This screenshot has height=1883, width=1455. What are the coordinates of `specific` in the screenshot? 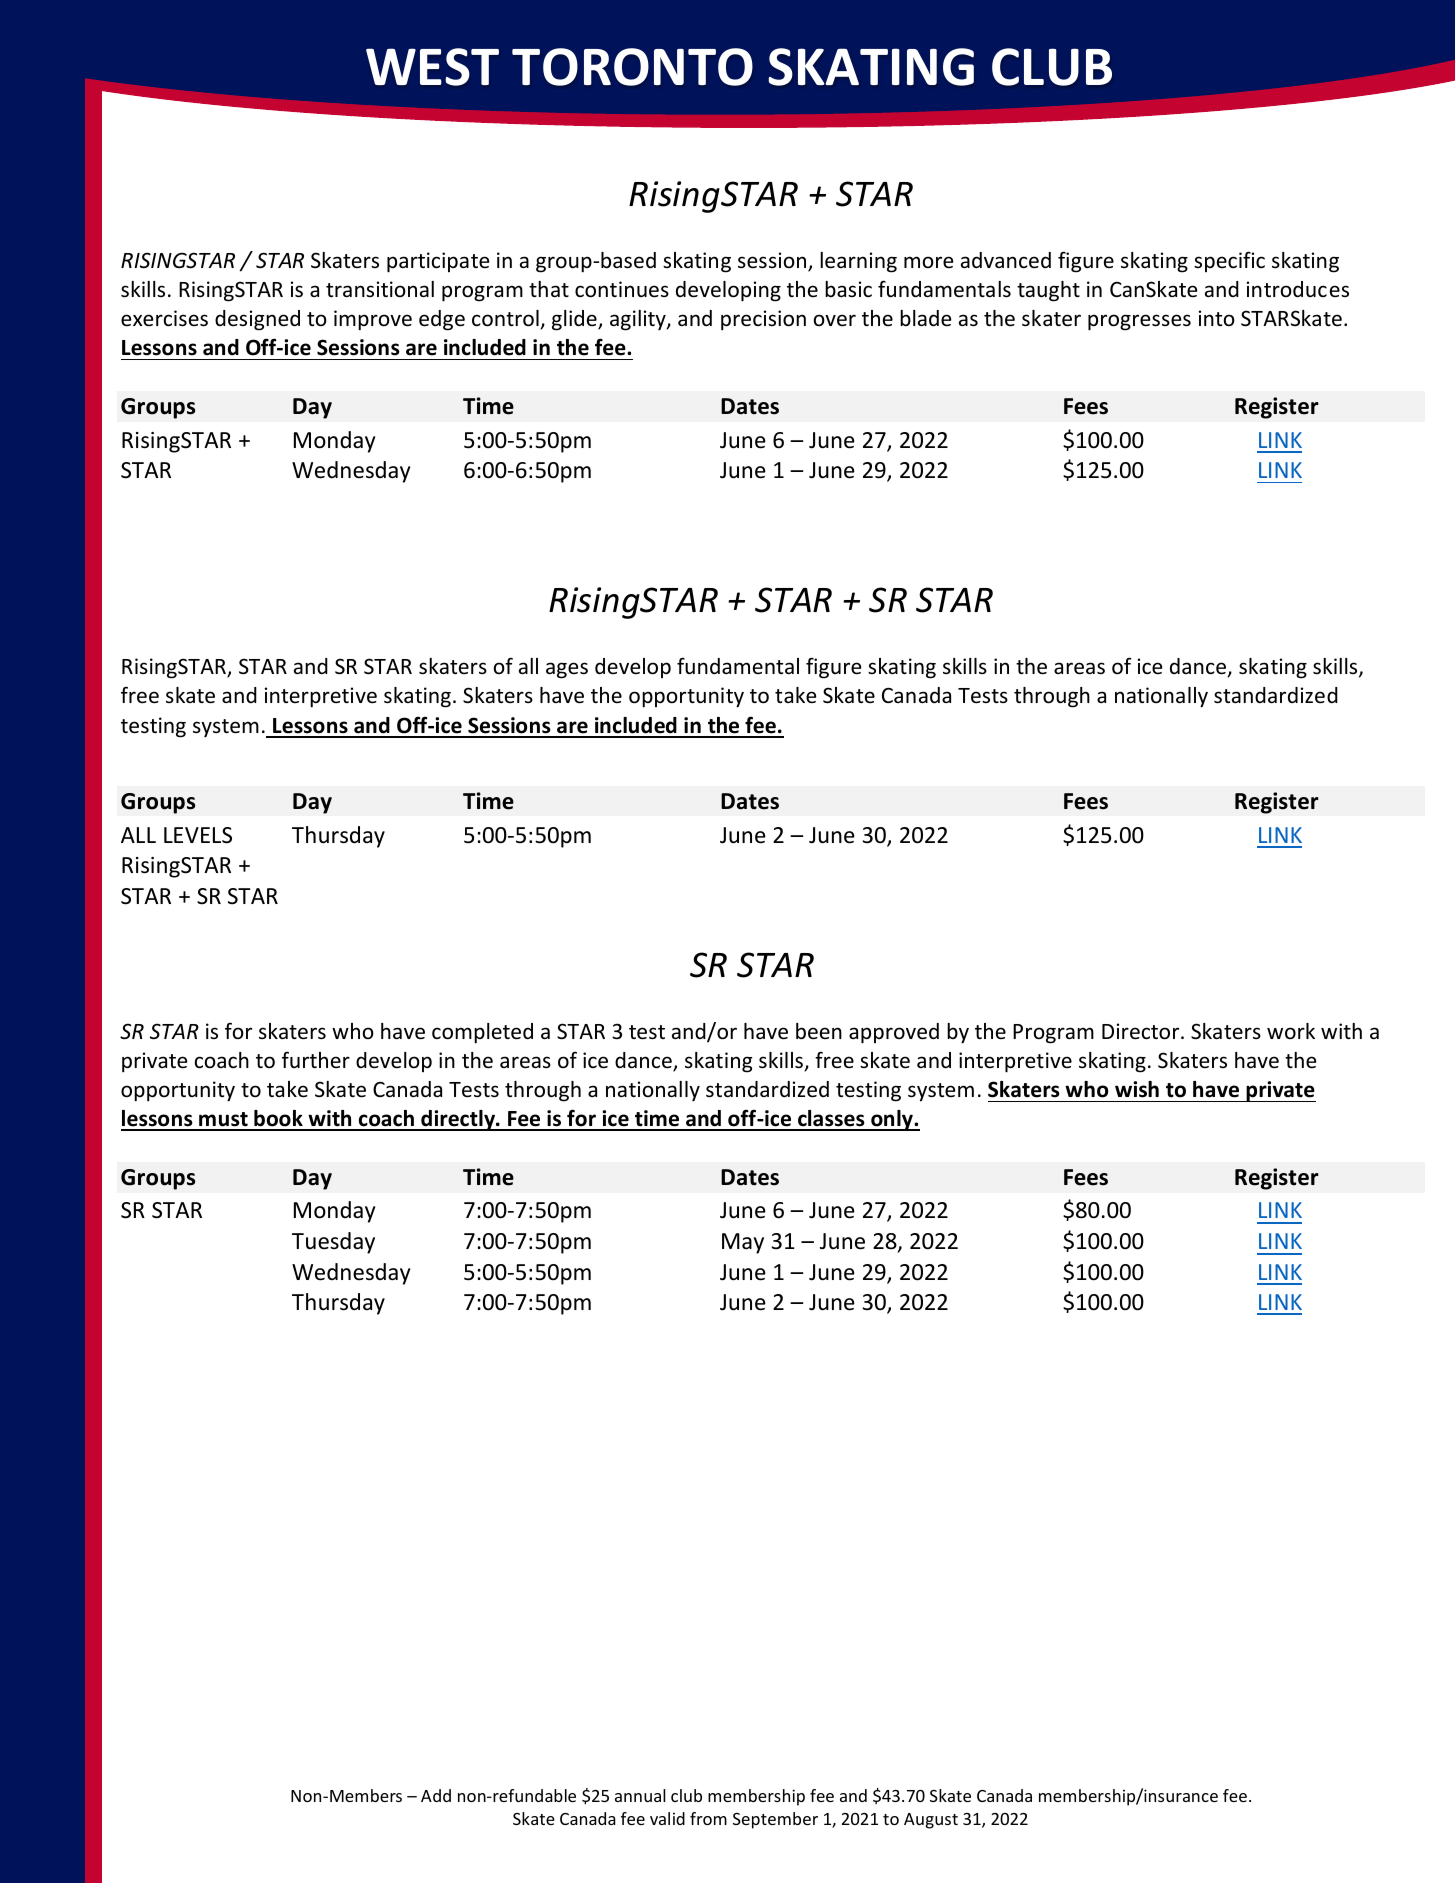 It's located at (1229, 261).
